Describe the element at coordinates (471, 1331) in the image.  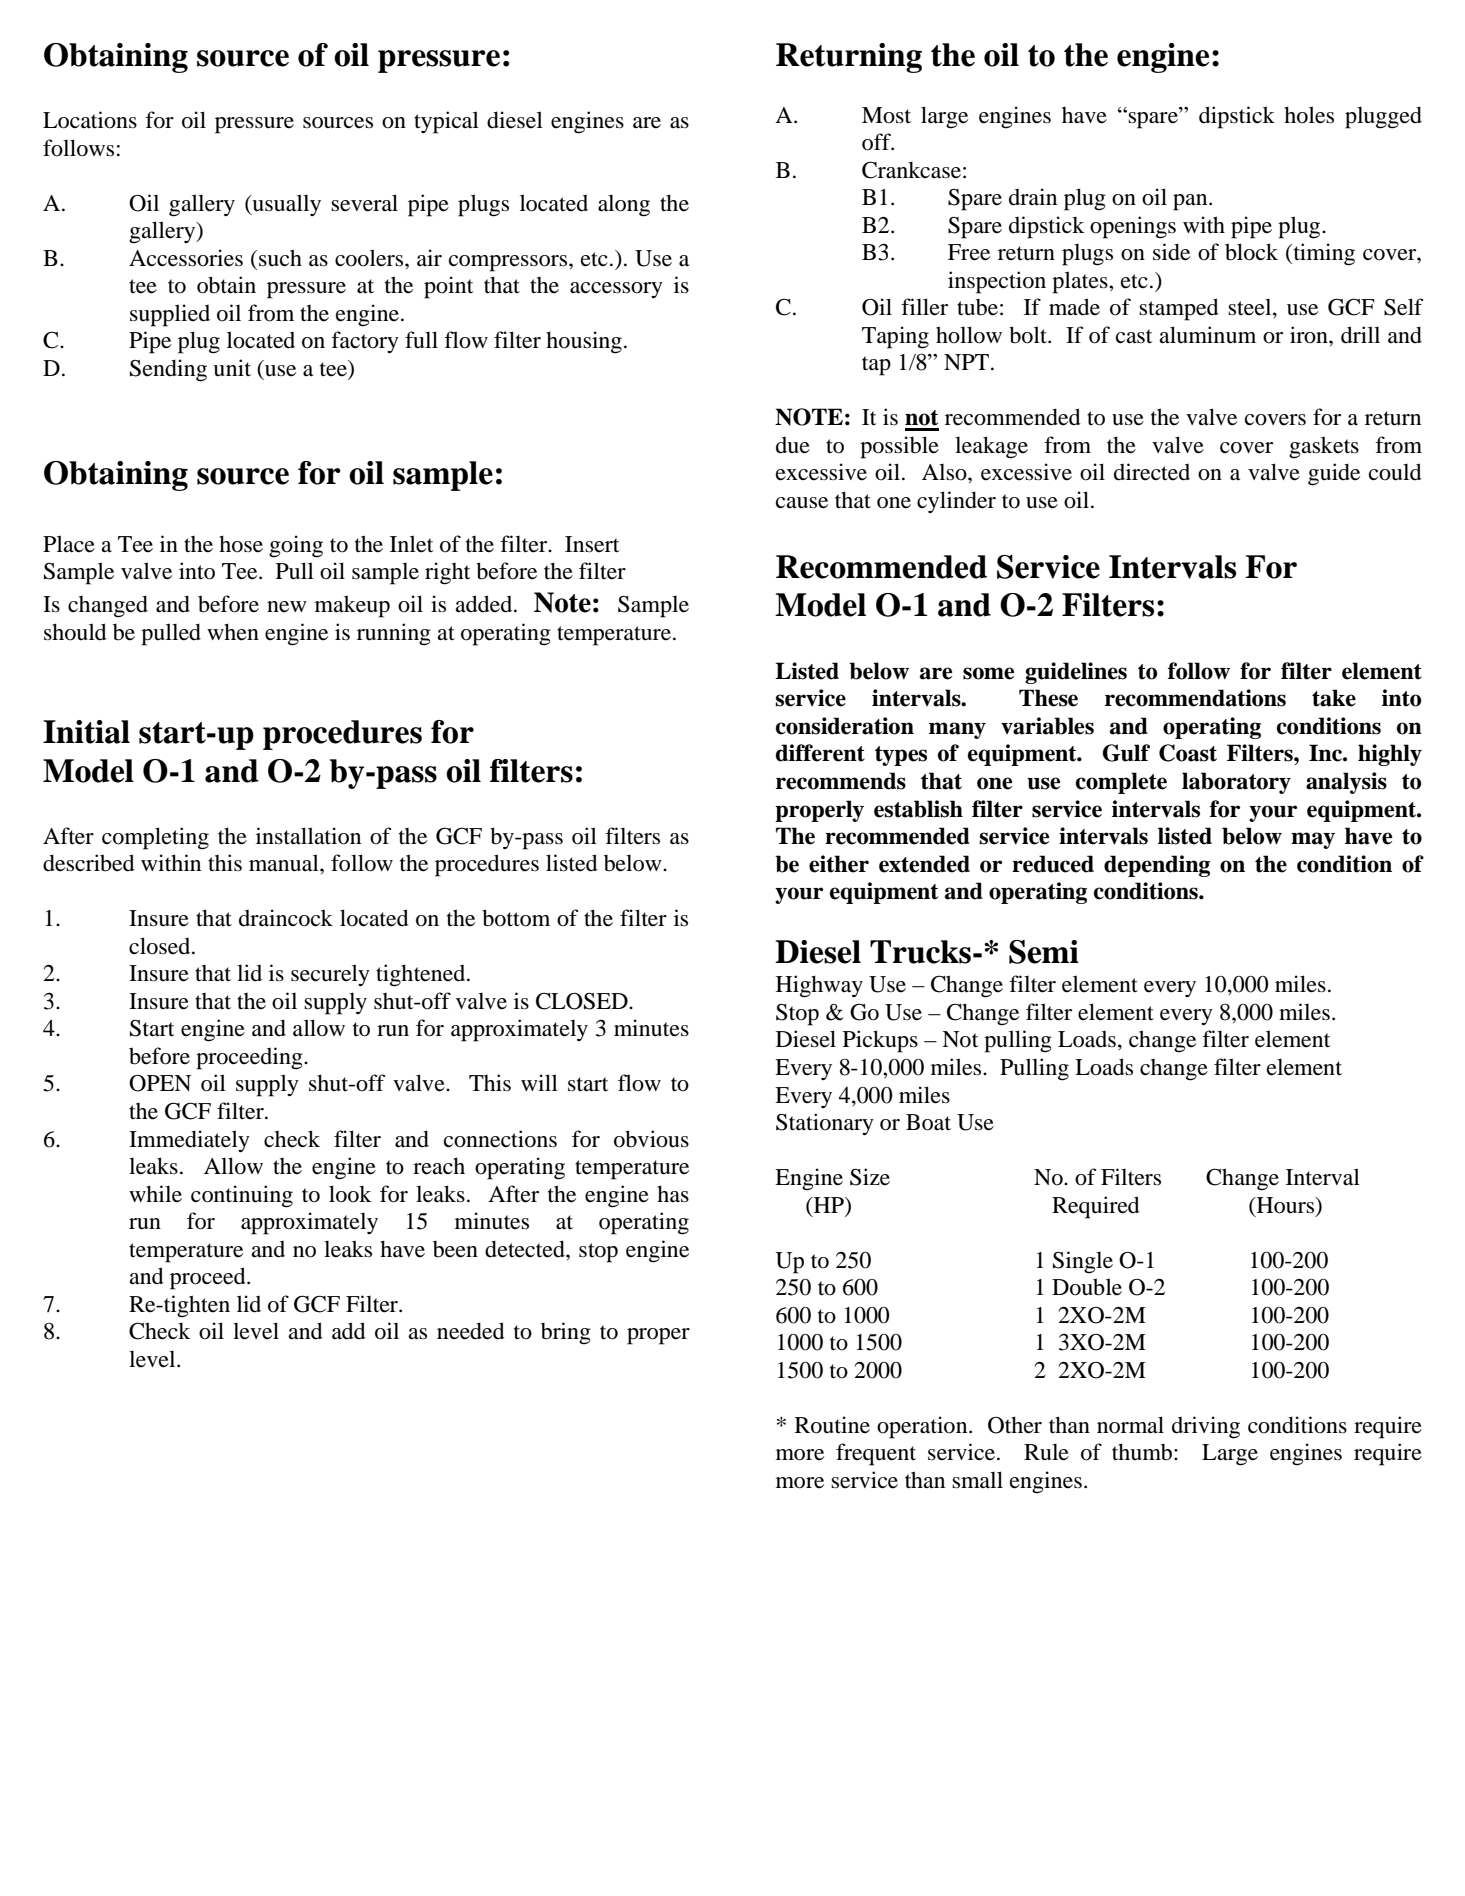
I see `needed` at that location.
